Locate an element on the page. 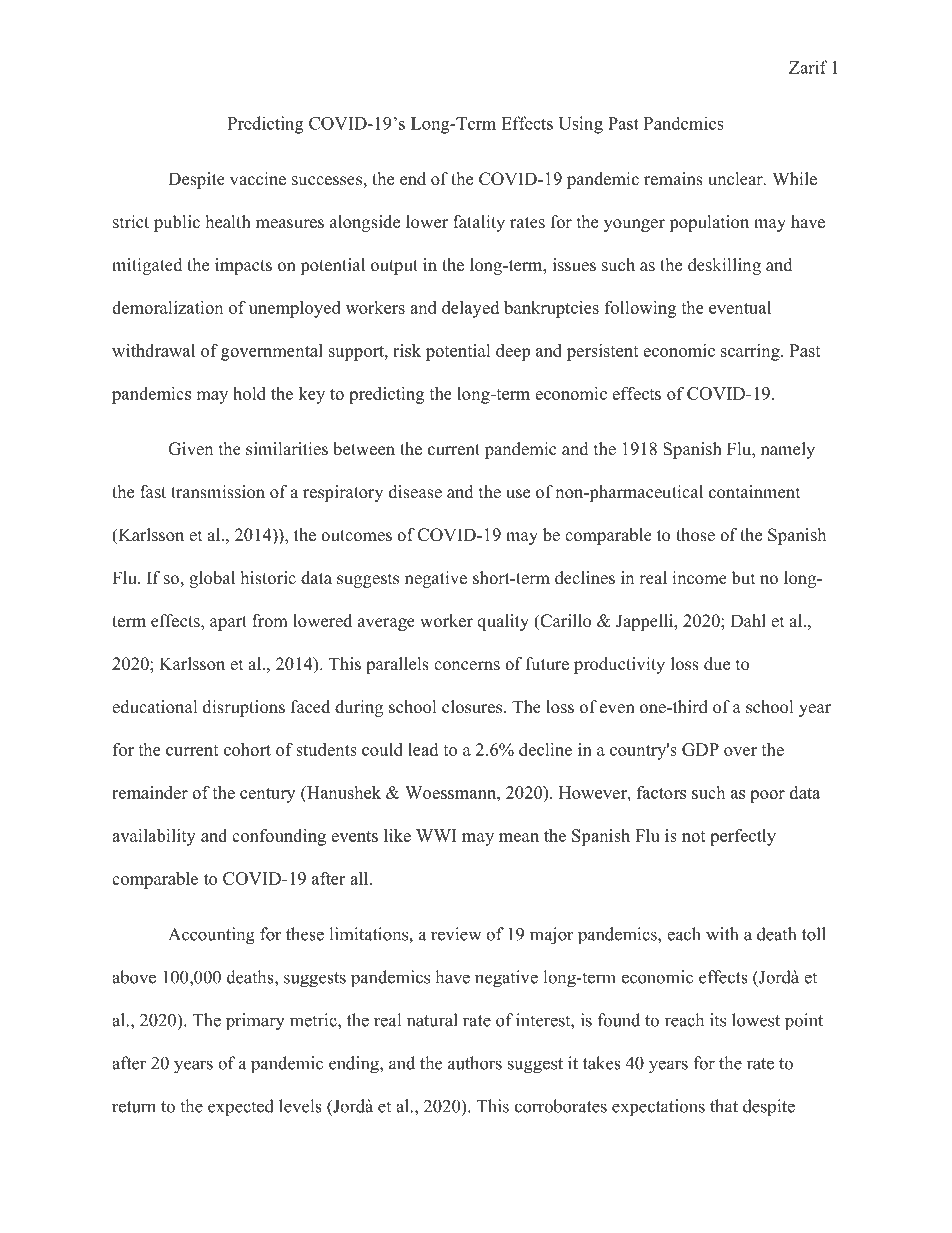 The width and height of the document is (952, 1233). namely is located at coordinates (788, 450).
